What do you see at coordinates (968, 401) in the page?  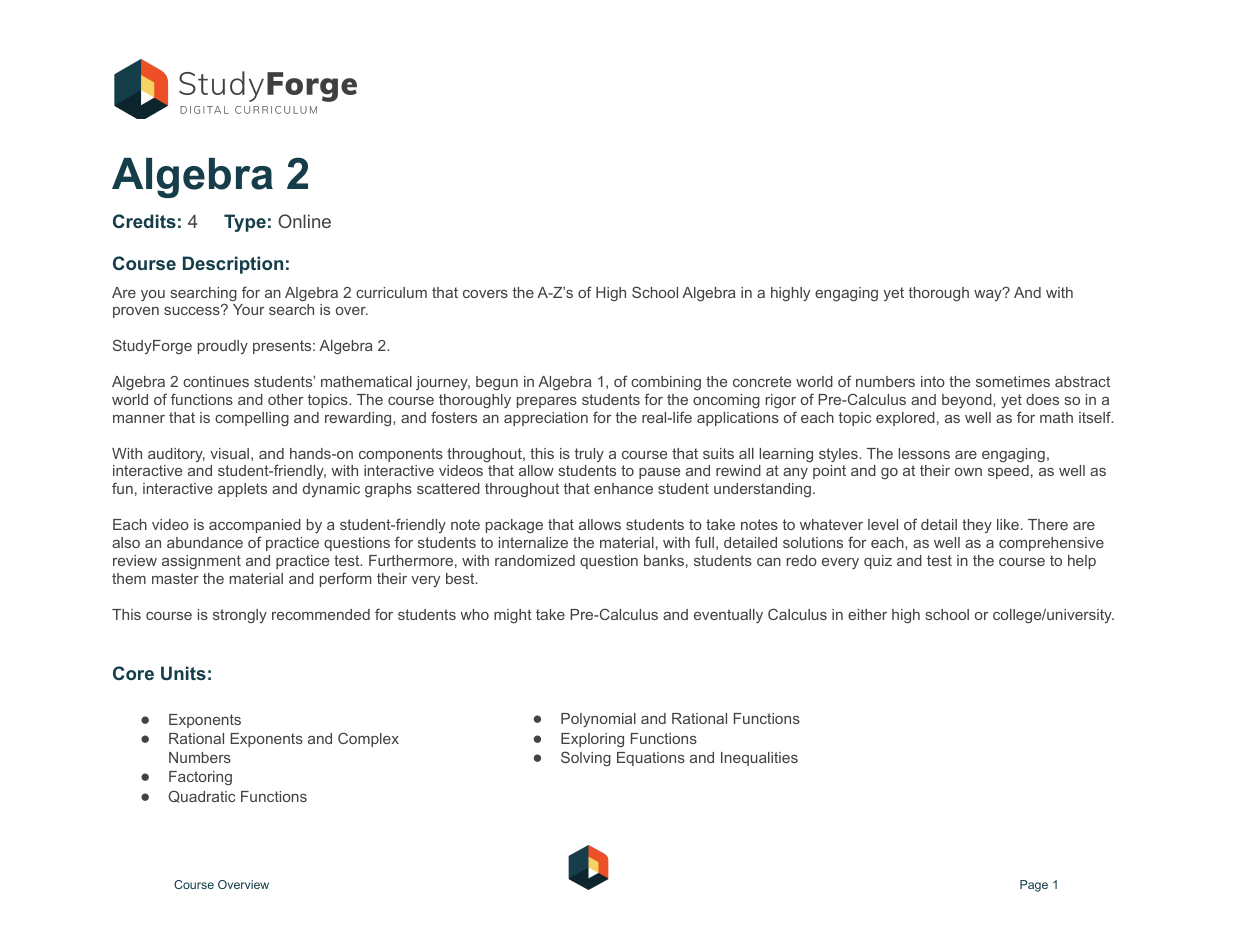 I see `beyond` at bounding box center [968, 401].
